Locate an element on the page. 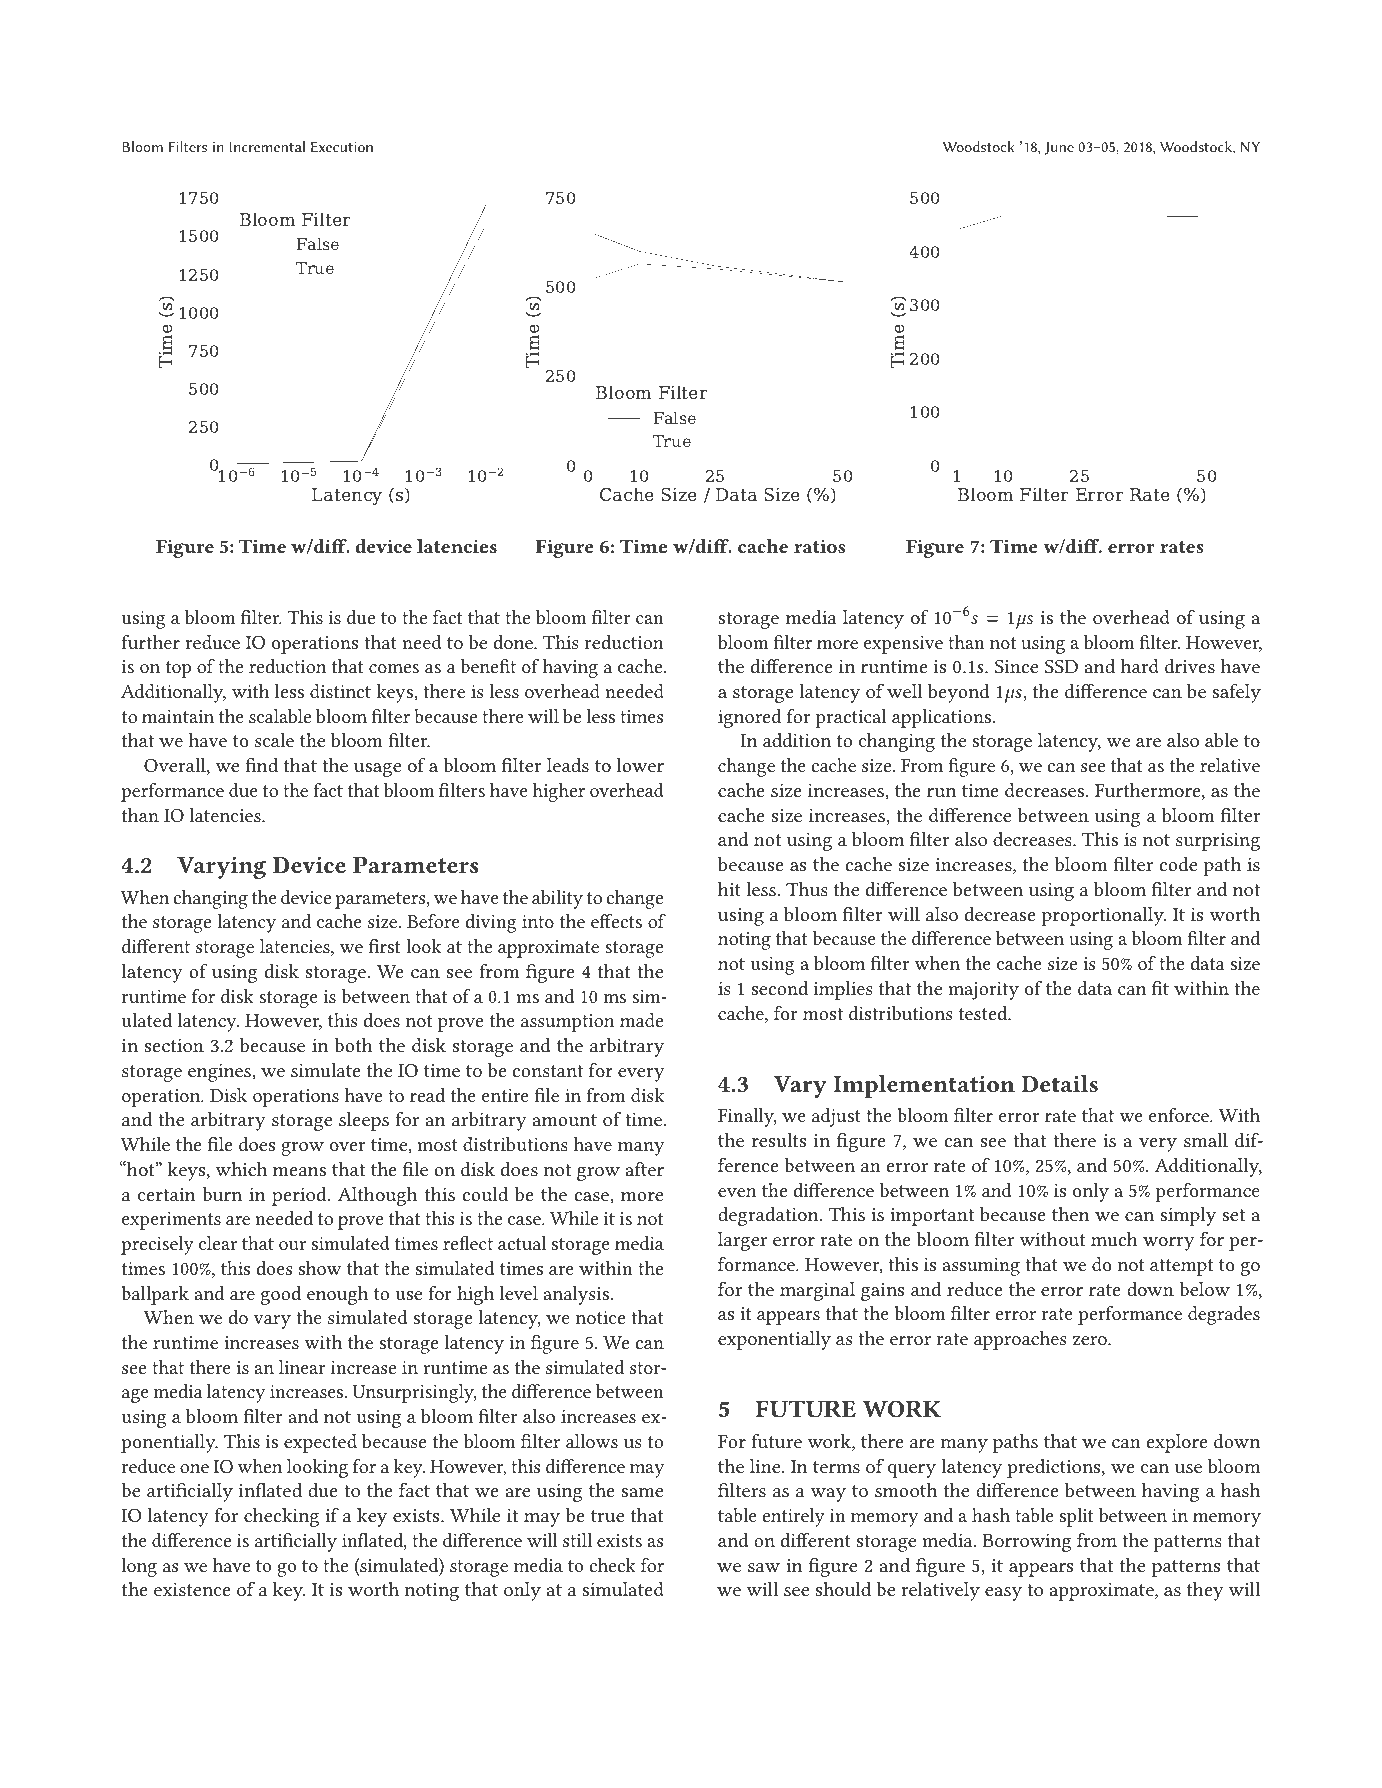  Execution is located at coordinates (342, 147).
